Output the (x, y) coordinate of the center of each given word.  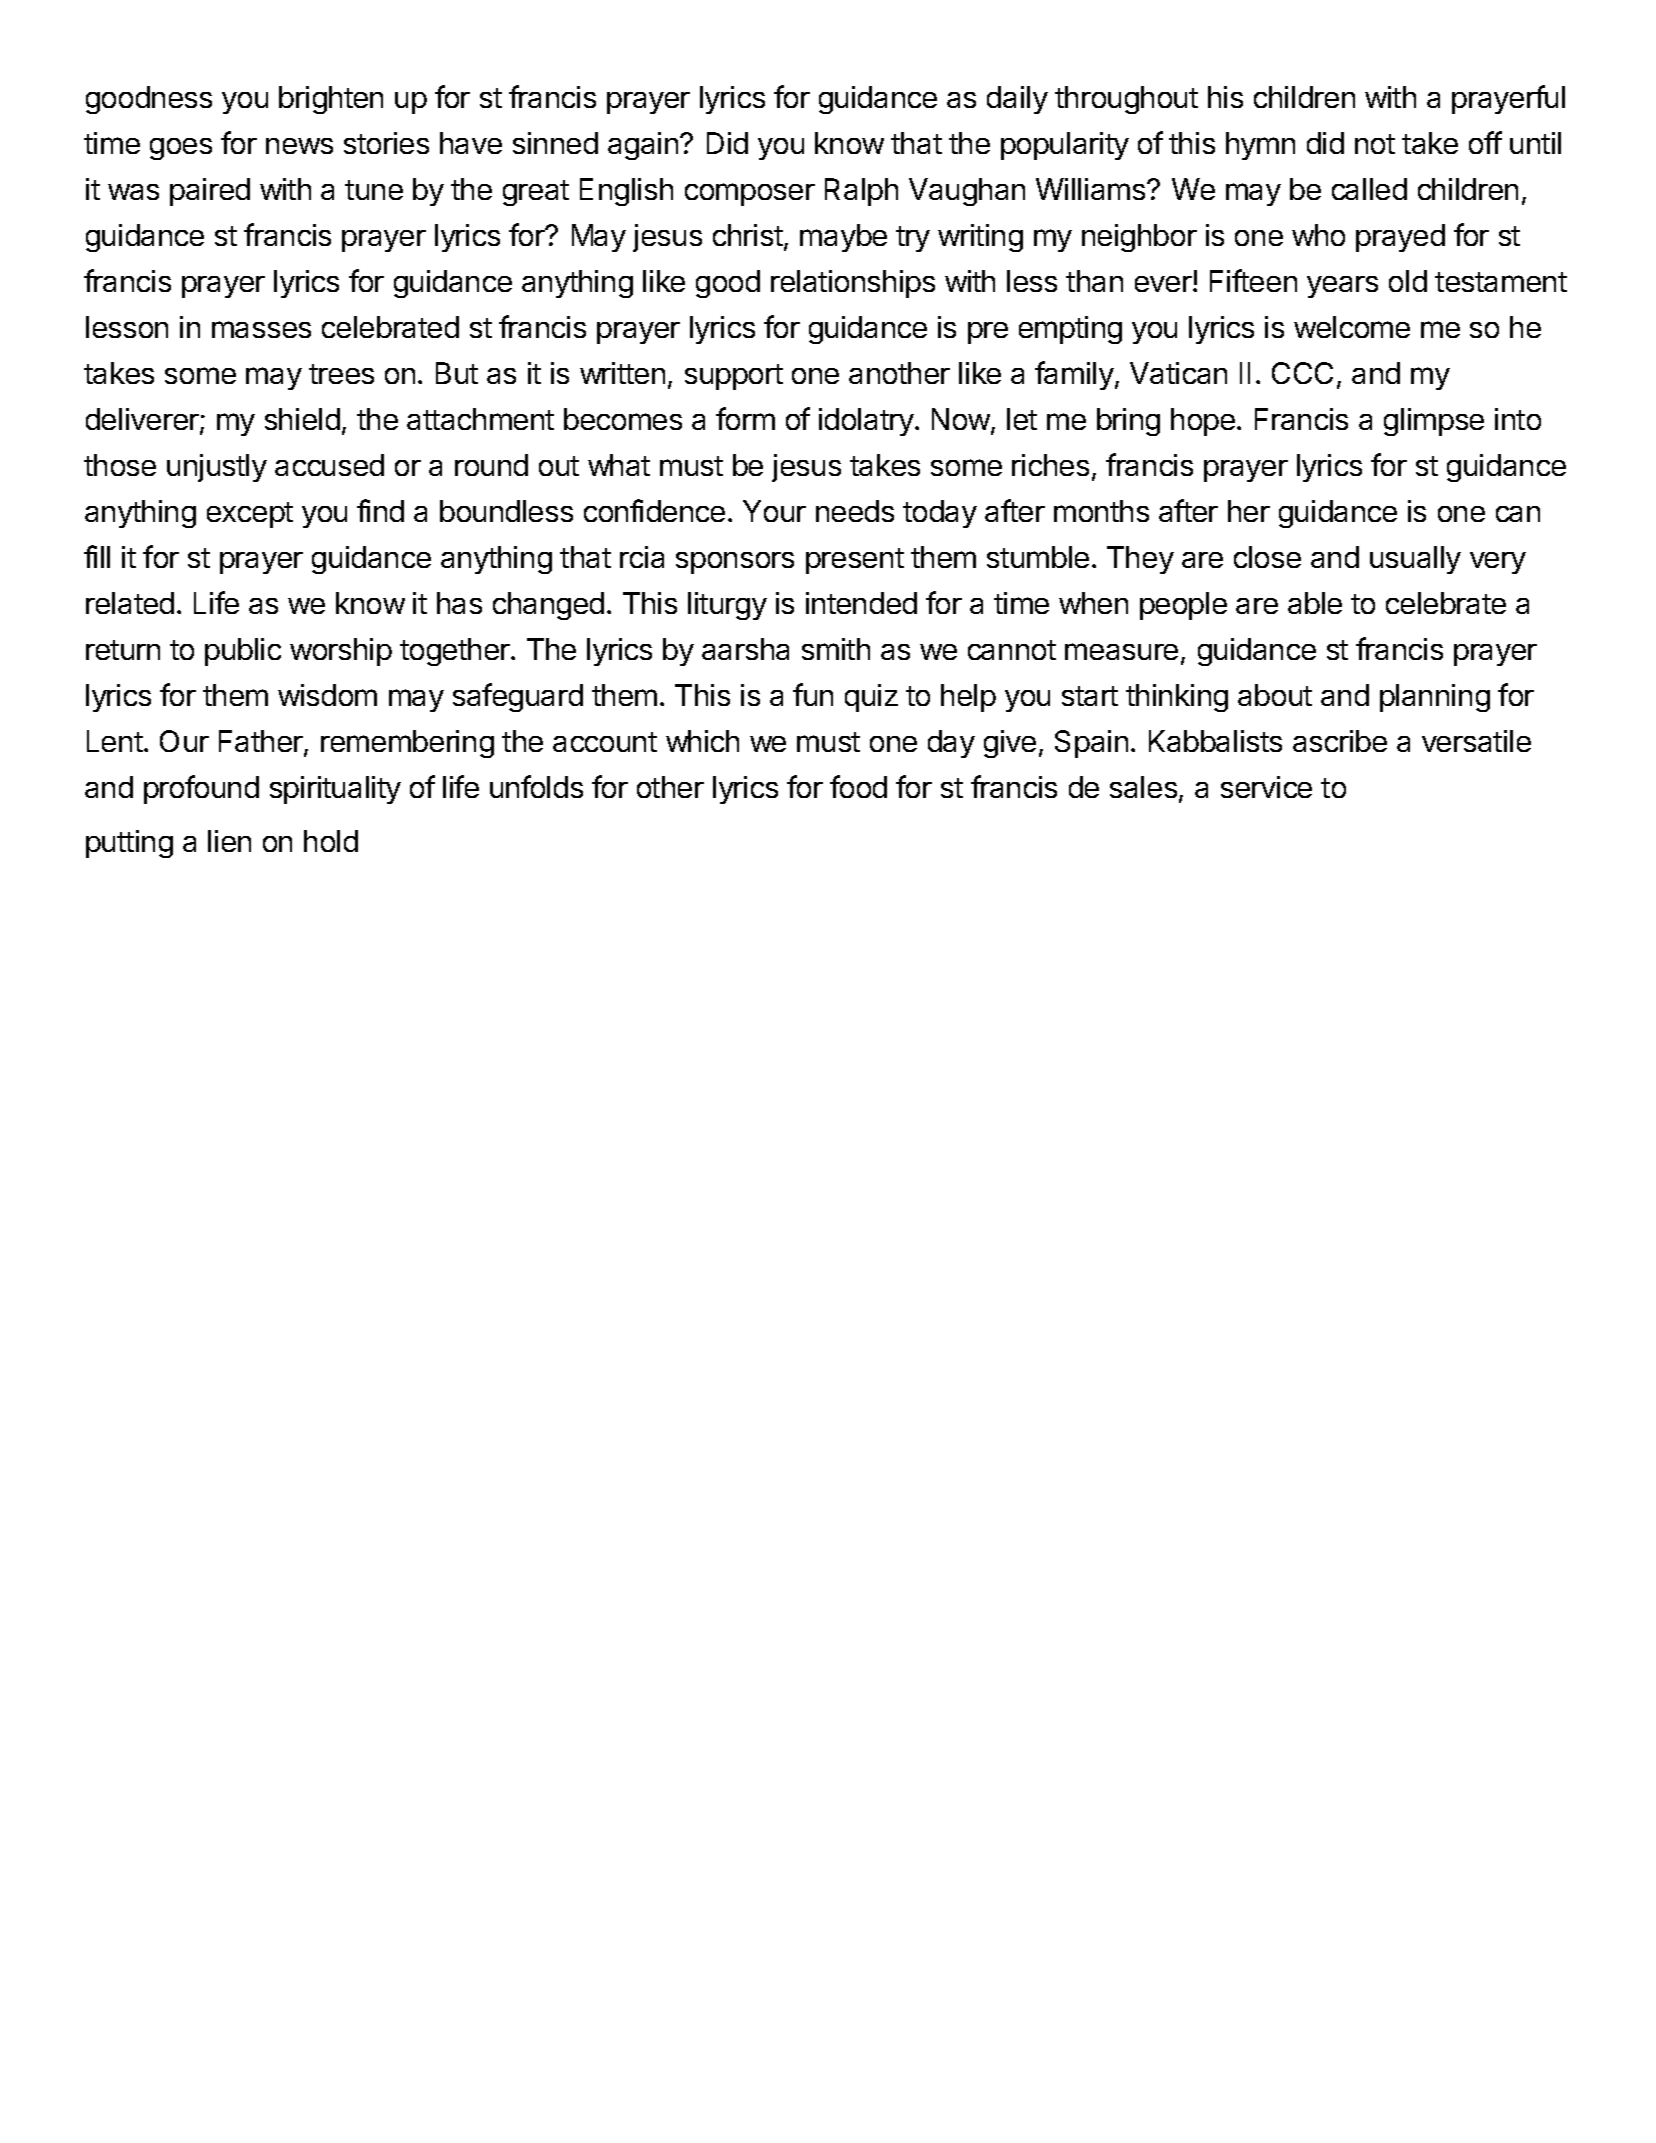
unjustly (217, 468)
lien (229, 841)
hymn (1260, 146)
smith (836, 649)
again (643, 146)
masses (261, 329)
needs (855, 511)
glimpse (1434, 422)
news (299, 146)
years (1342, 287)
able (1315, 603)
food (858, 786)
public (243, 652)
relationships (853, 284)
